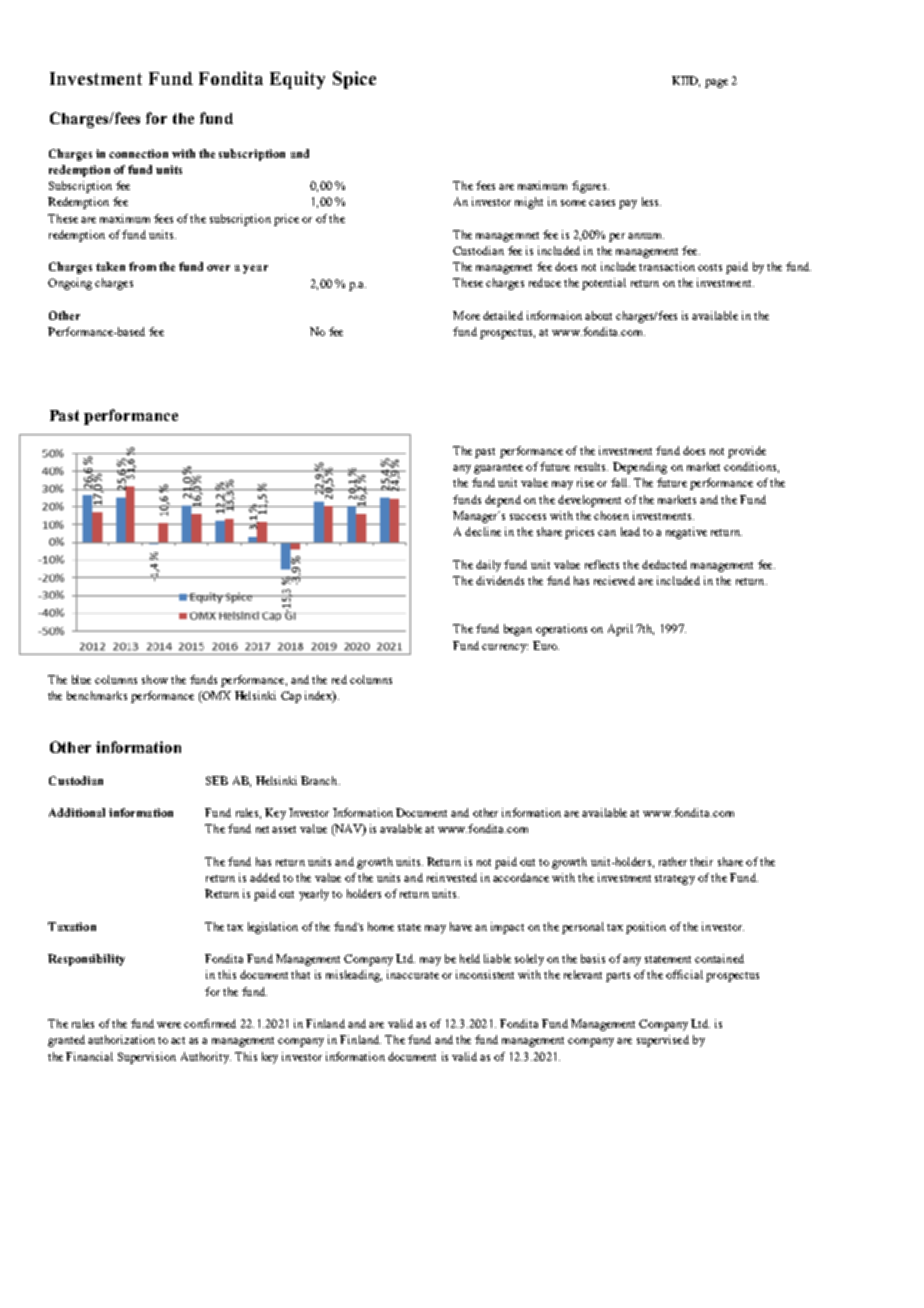  What do you see at coordinates (354, 80) in the screenshot?
I see `Spice` at bounding box center [354, 80].
